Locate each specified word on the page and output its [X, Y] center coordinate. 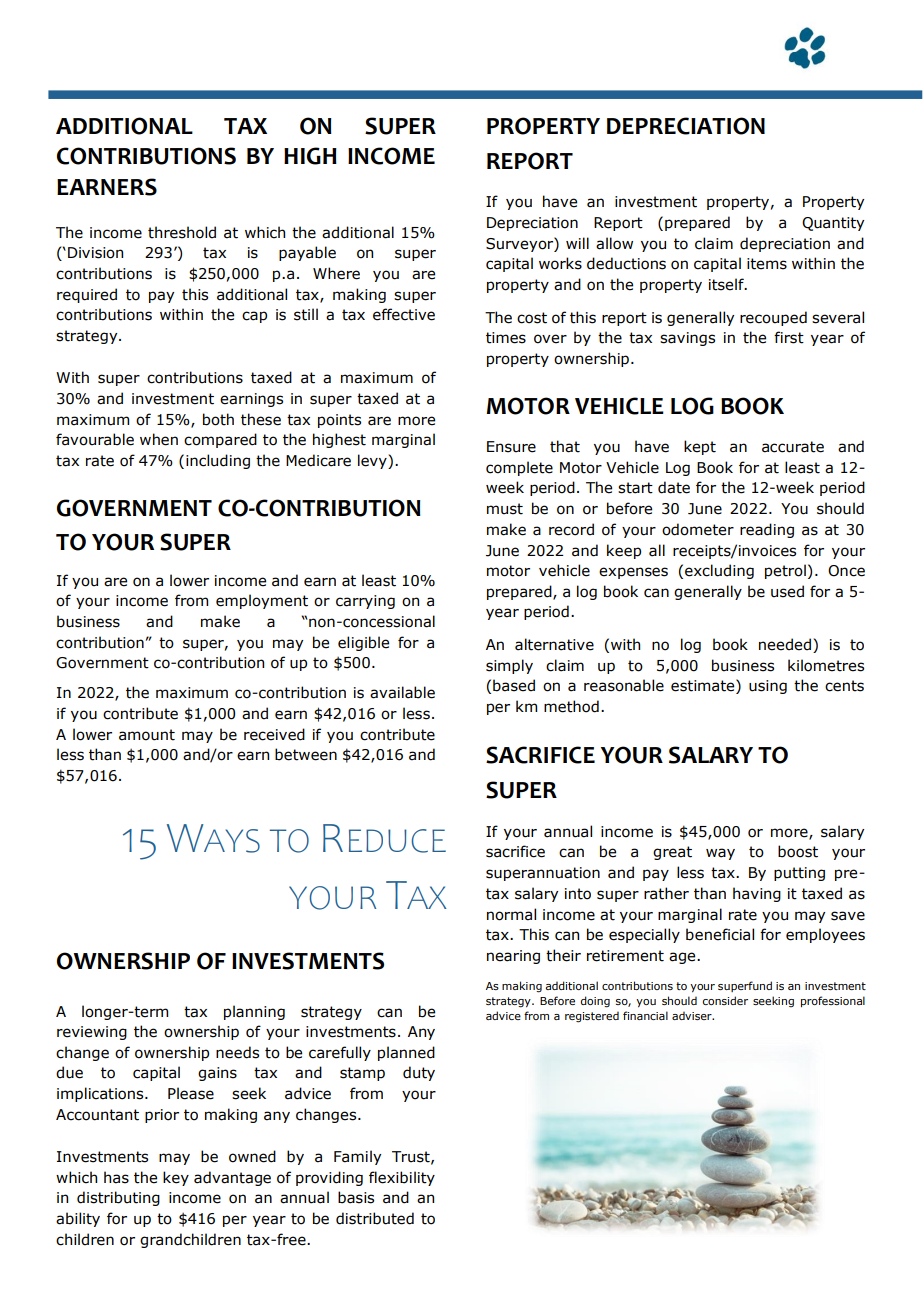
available [402, 692]
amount [147, 735]
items [767, 264]
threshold [182, 232]
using [768, 687]
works [560, 263]
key [176, 1178]
